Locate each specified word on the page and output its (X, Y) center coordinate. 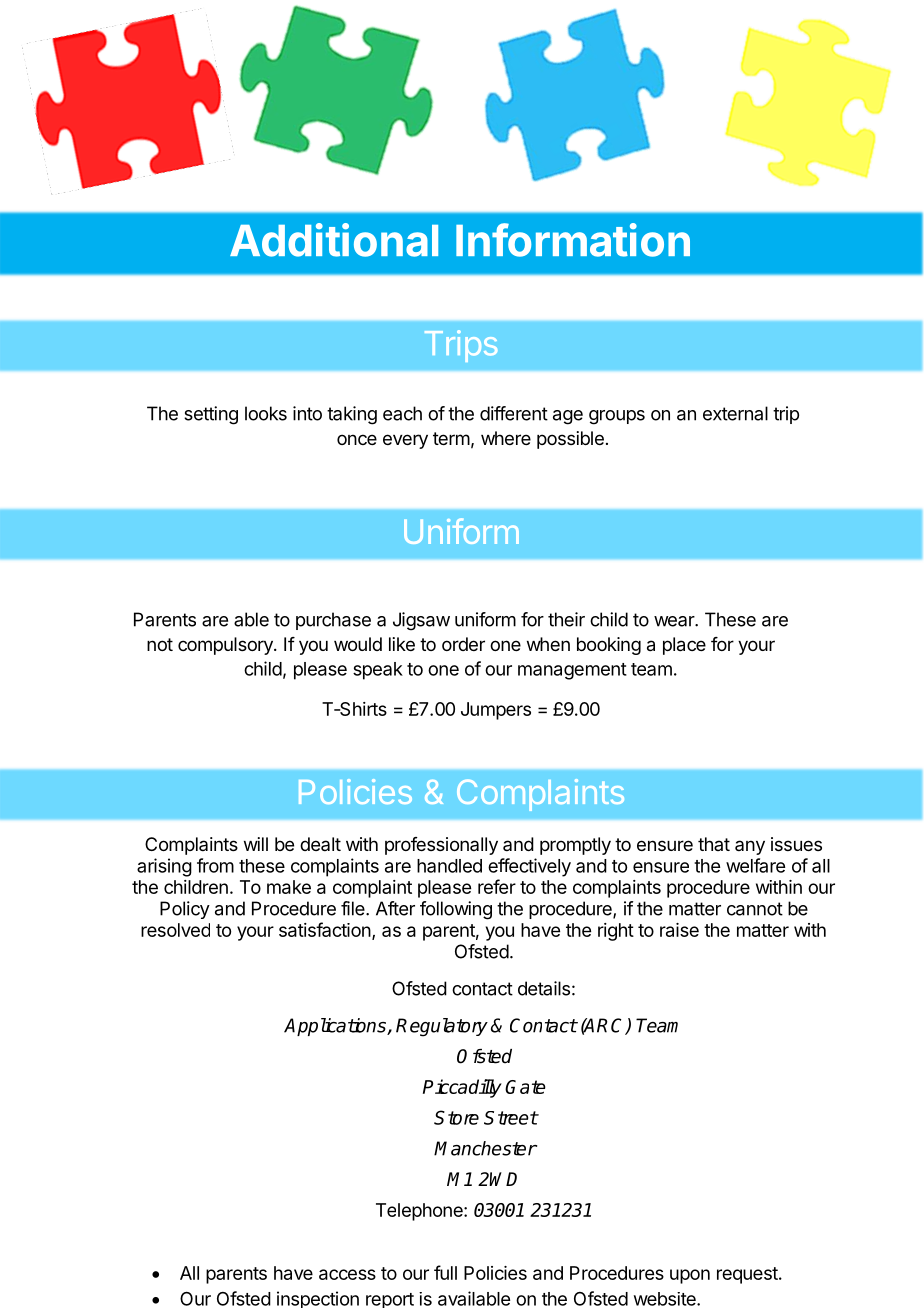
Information (573, 240)
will (256, 844)
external (735, 413)
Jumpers (496, 711)
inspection (318, 1299)
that (714, 844)
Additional (334, 240)
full (445, 1272)
